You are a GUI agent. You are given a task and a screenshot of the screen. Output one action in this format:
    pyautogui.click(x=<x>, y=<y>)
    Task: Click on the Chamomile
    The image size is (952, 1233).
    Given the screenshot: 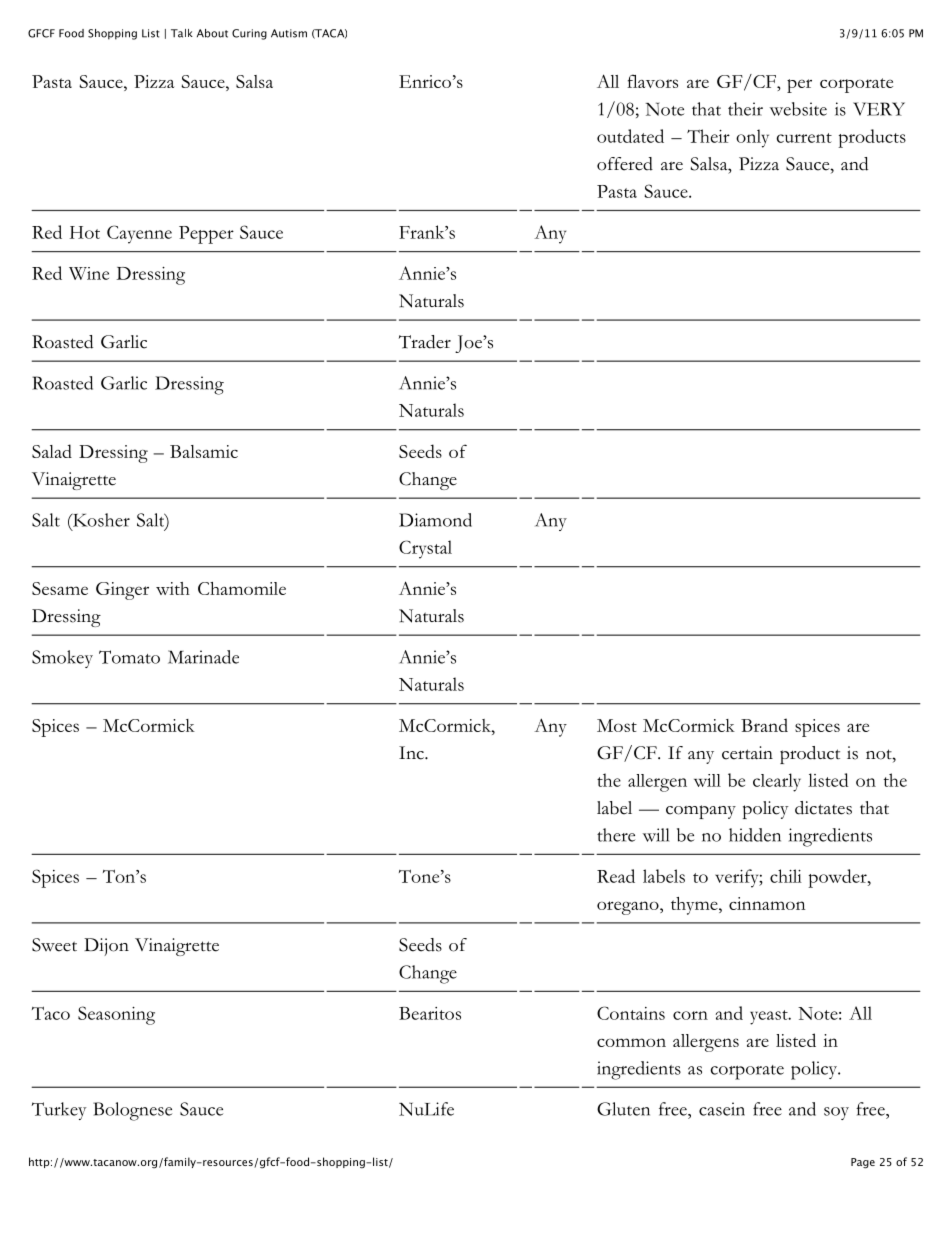 What is the action you would take?
    pyautogui.click(x=242, y=588)
